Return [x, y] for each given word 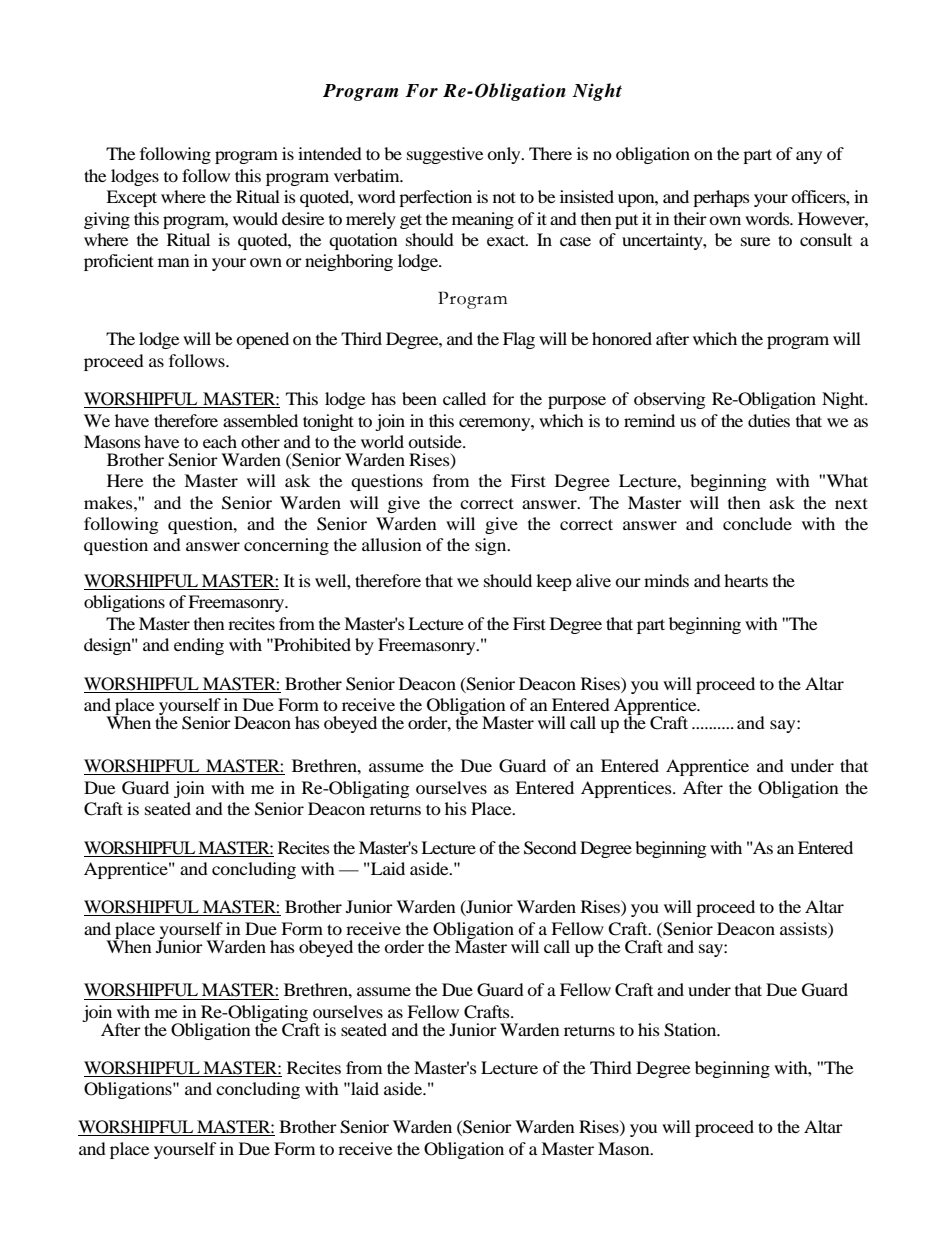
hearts [746, 580]
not [504, 197]
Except [131, 198]
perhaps [721, 198]
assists [804, 928]
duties [769, 420]
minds [666, 580]
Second [550, 848]
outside [436, 441]
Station [691, 1030]
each [220, 441]
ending [199, 646]
